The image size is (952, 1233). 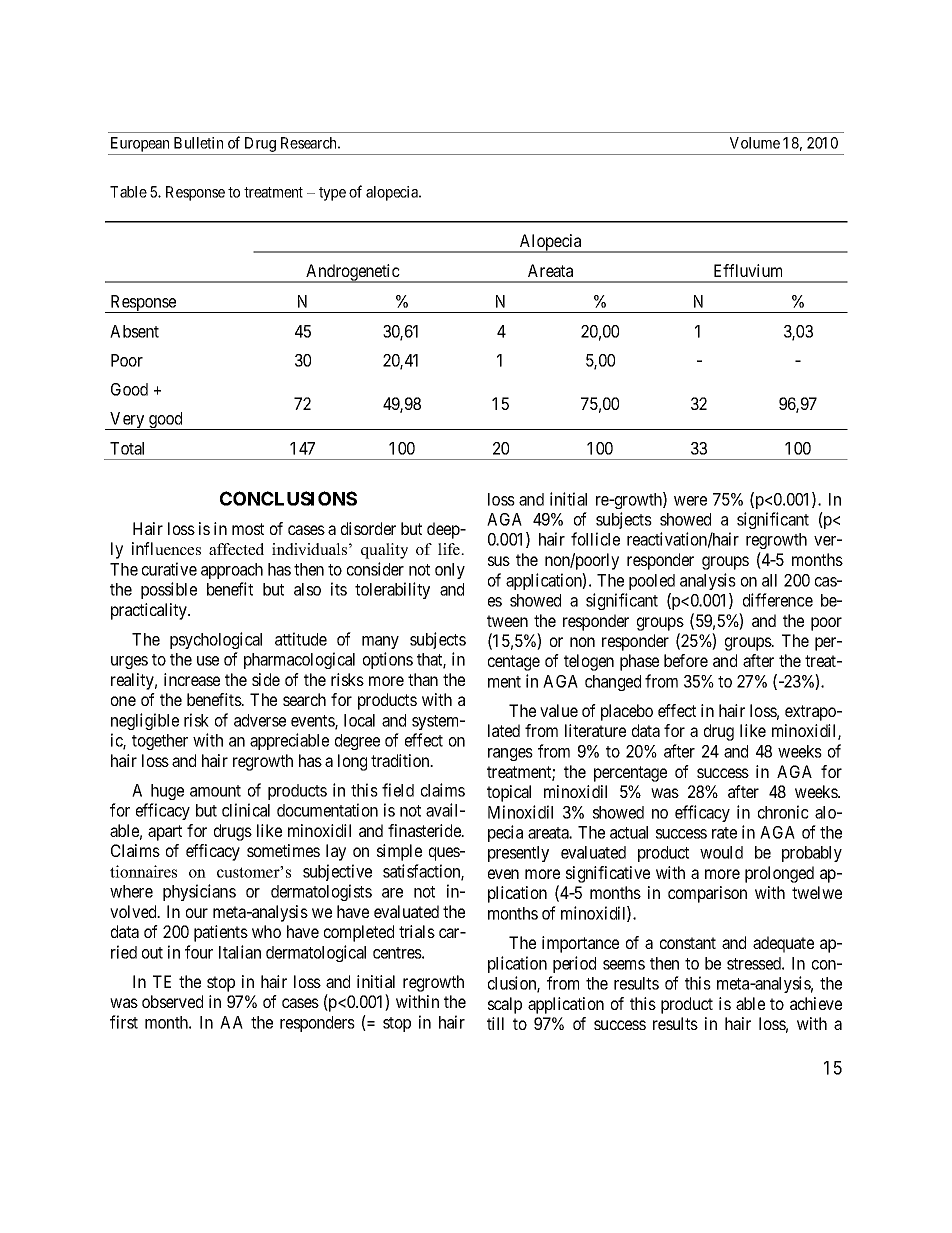 I want to click on life, so click(x=450, y=549).
